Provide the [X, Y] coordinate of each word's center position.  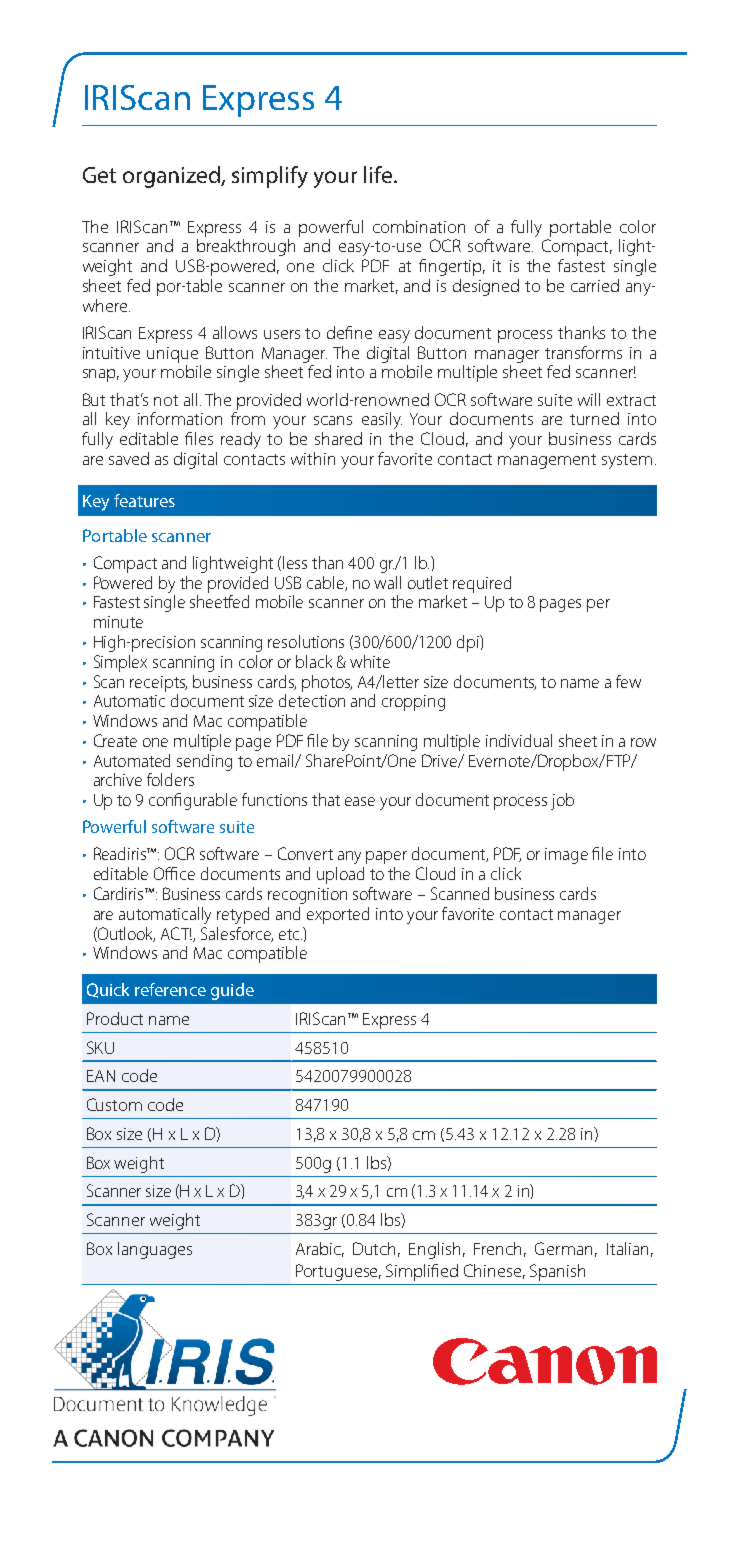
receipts [158, 684]
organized [172, 177]
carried [595, 285]
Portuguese [338, 1272]
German [563, 1248]
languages [155, 1250]
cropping [413, 703]
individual [519, 740]
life [379, 174]
